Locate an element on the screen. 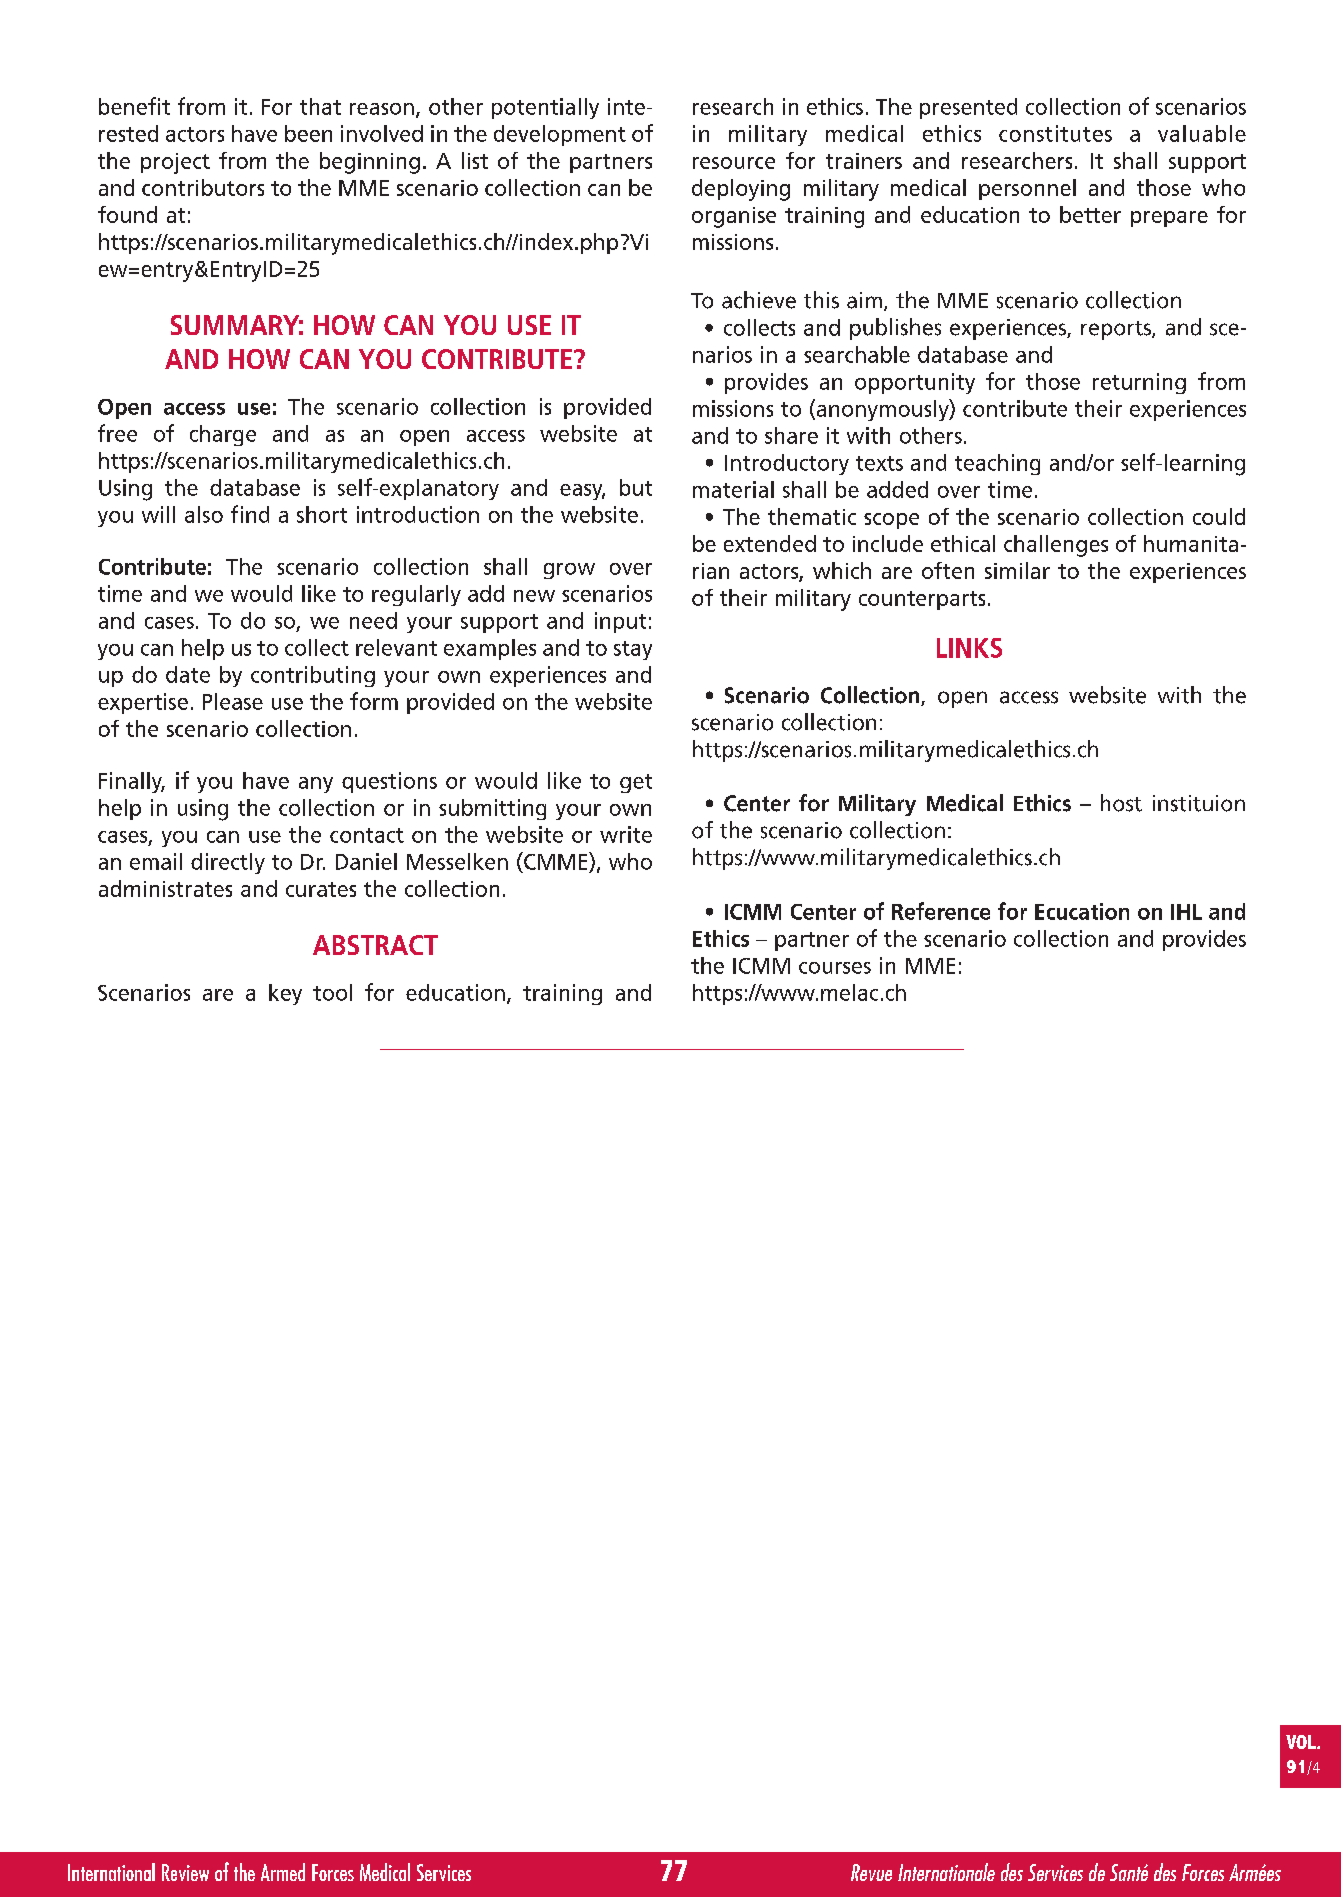 This screenshot has width=1341, height=1897. courses is located at coordinates (835, 968).
